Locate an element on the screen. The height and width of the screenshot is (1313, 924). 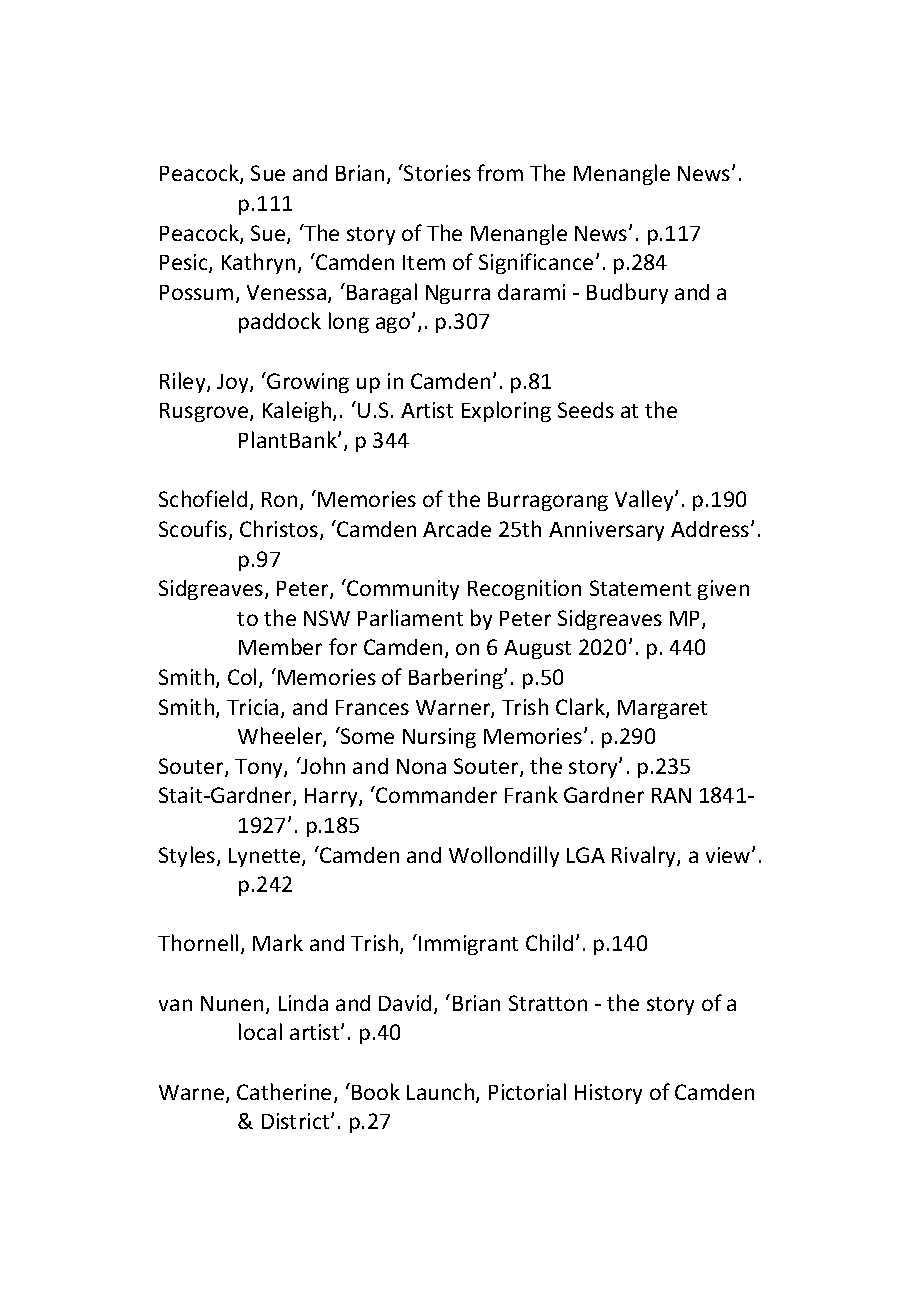
Launch is located at coordinates (442, 1093).
